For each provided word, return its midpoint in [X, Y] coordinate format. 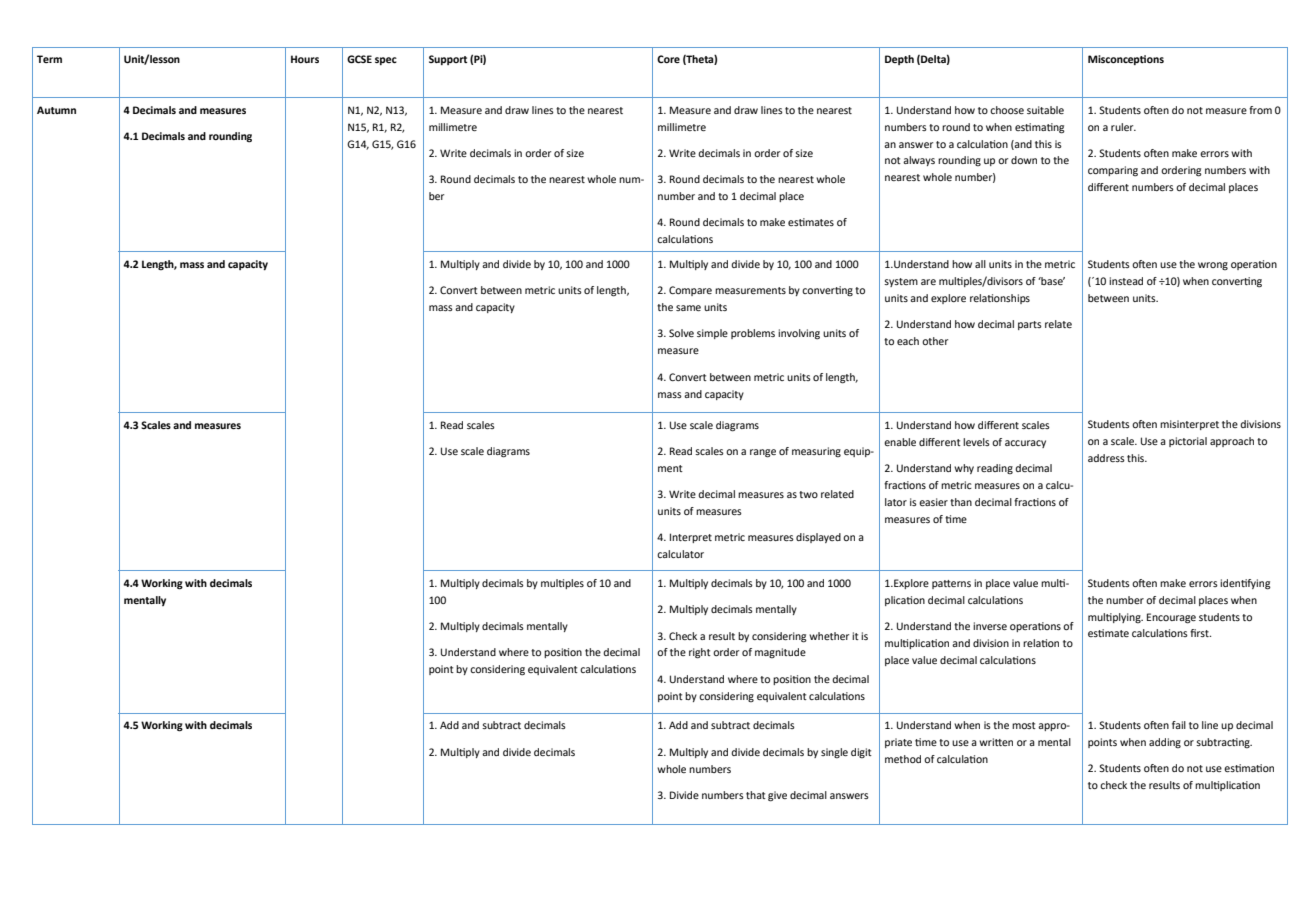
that [756, 795]
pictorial [1188, 442]
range [763, 453]
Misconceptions [1126, 60]
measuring [816, 452]
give [777, 796]
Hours [305, 59]
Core [668, 59]
